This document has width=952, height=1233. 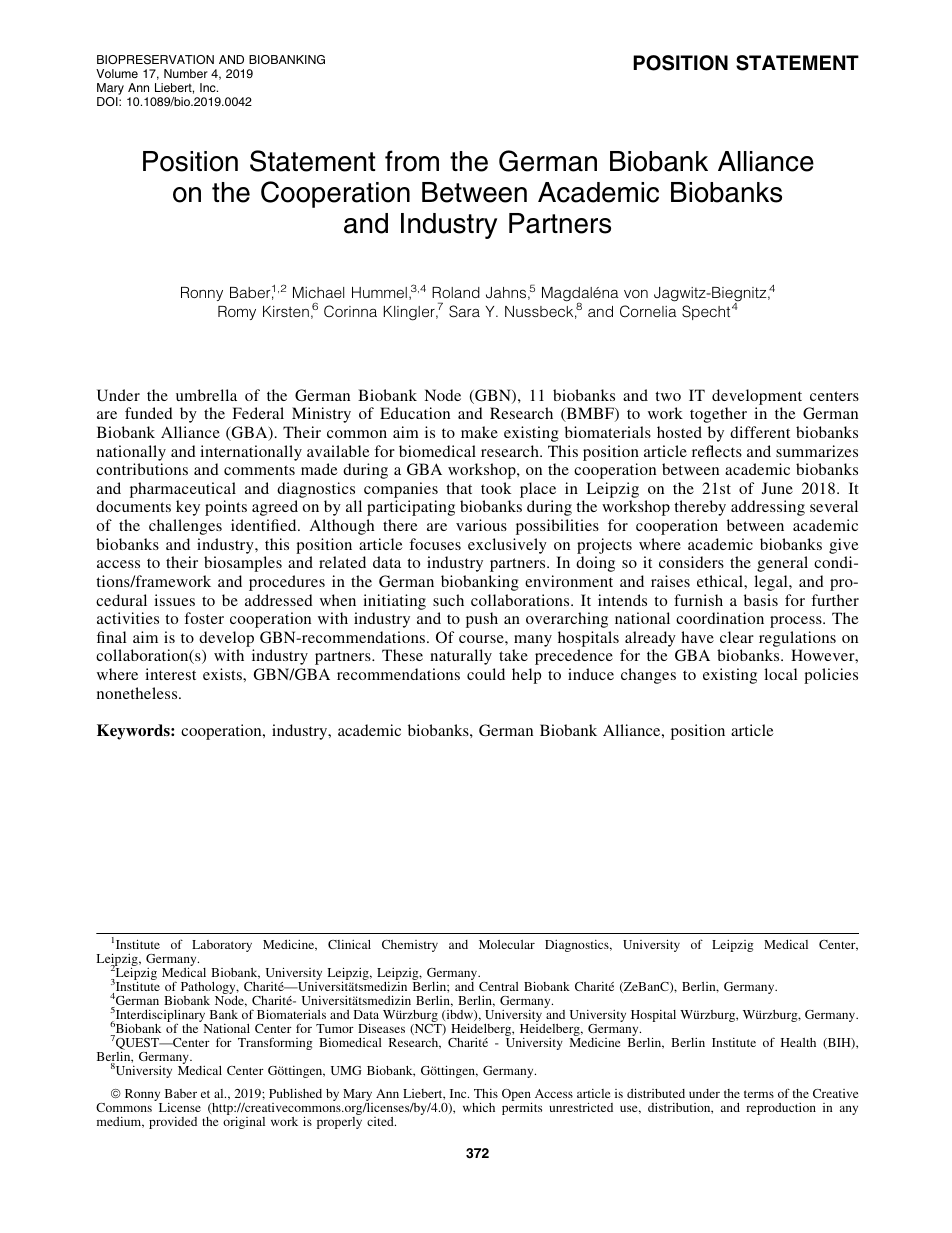 What do you see at coordinates (448, 600) in the document?
I see `such` at bounding box center [448, 600].
